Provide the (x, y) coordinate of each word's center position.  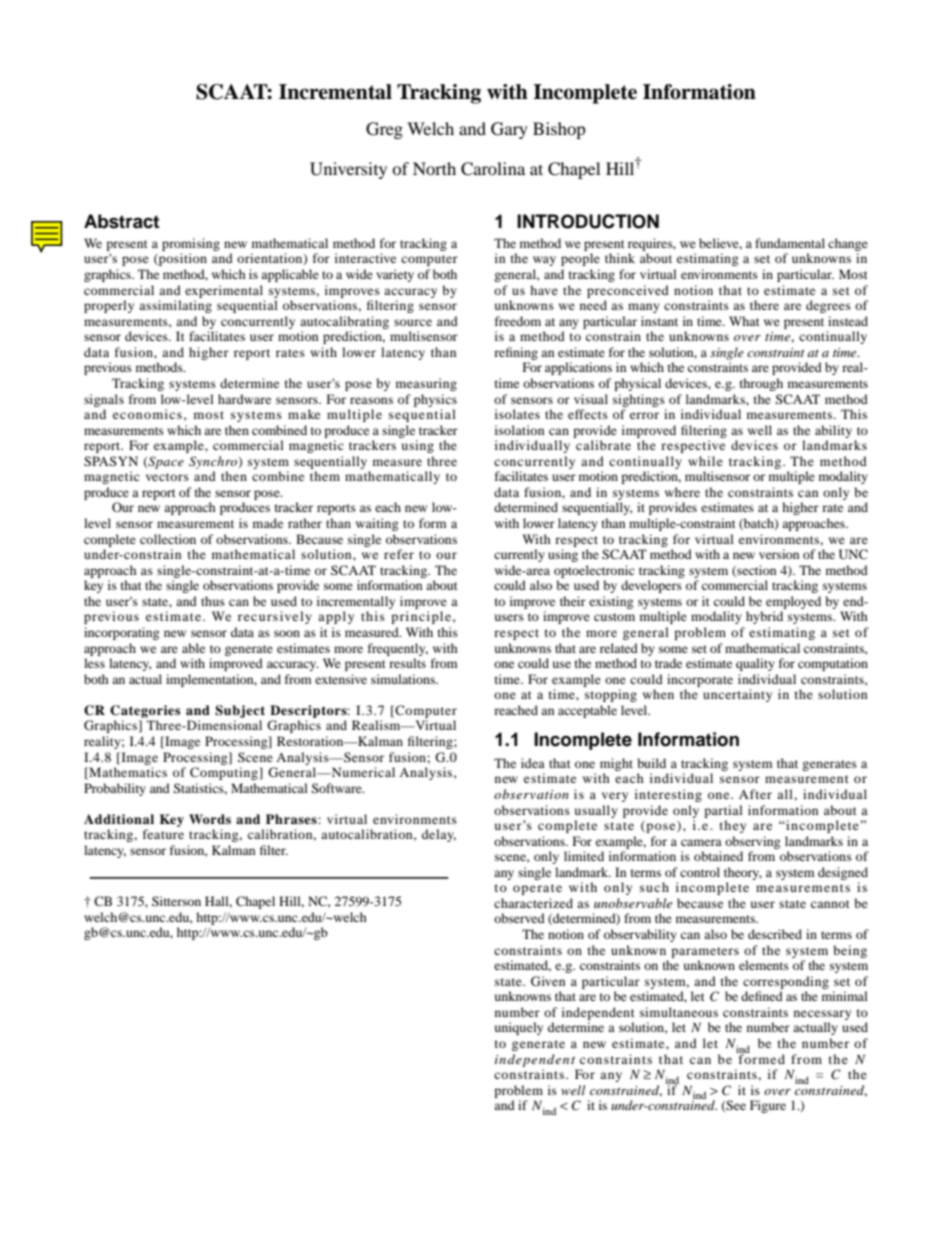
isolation (519, 430)
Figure (768, 1106)
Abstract (121, 221)
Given (548, 981)
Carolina (493, 169)
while (705, 461)
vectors (167, 477)
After (755, 794)
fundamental (790, 243)
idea (533, 763)
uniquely (519, 1028)
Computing (225, 773)
